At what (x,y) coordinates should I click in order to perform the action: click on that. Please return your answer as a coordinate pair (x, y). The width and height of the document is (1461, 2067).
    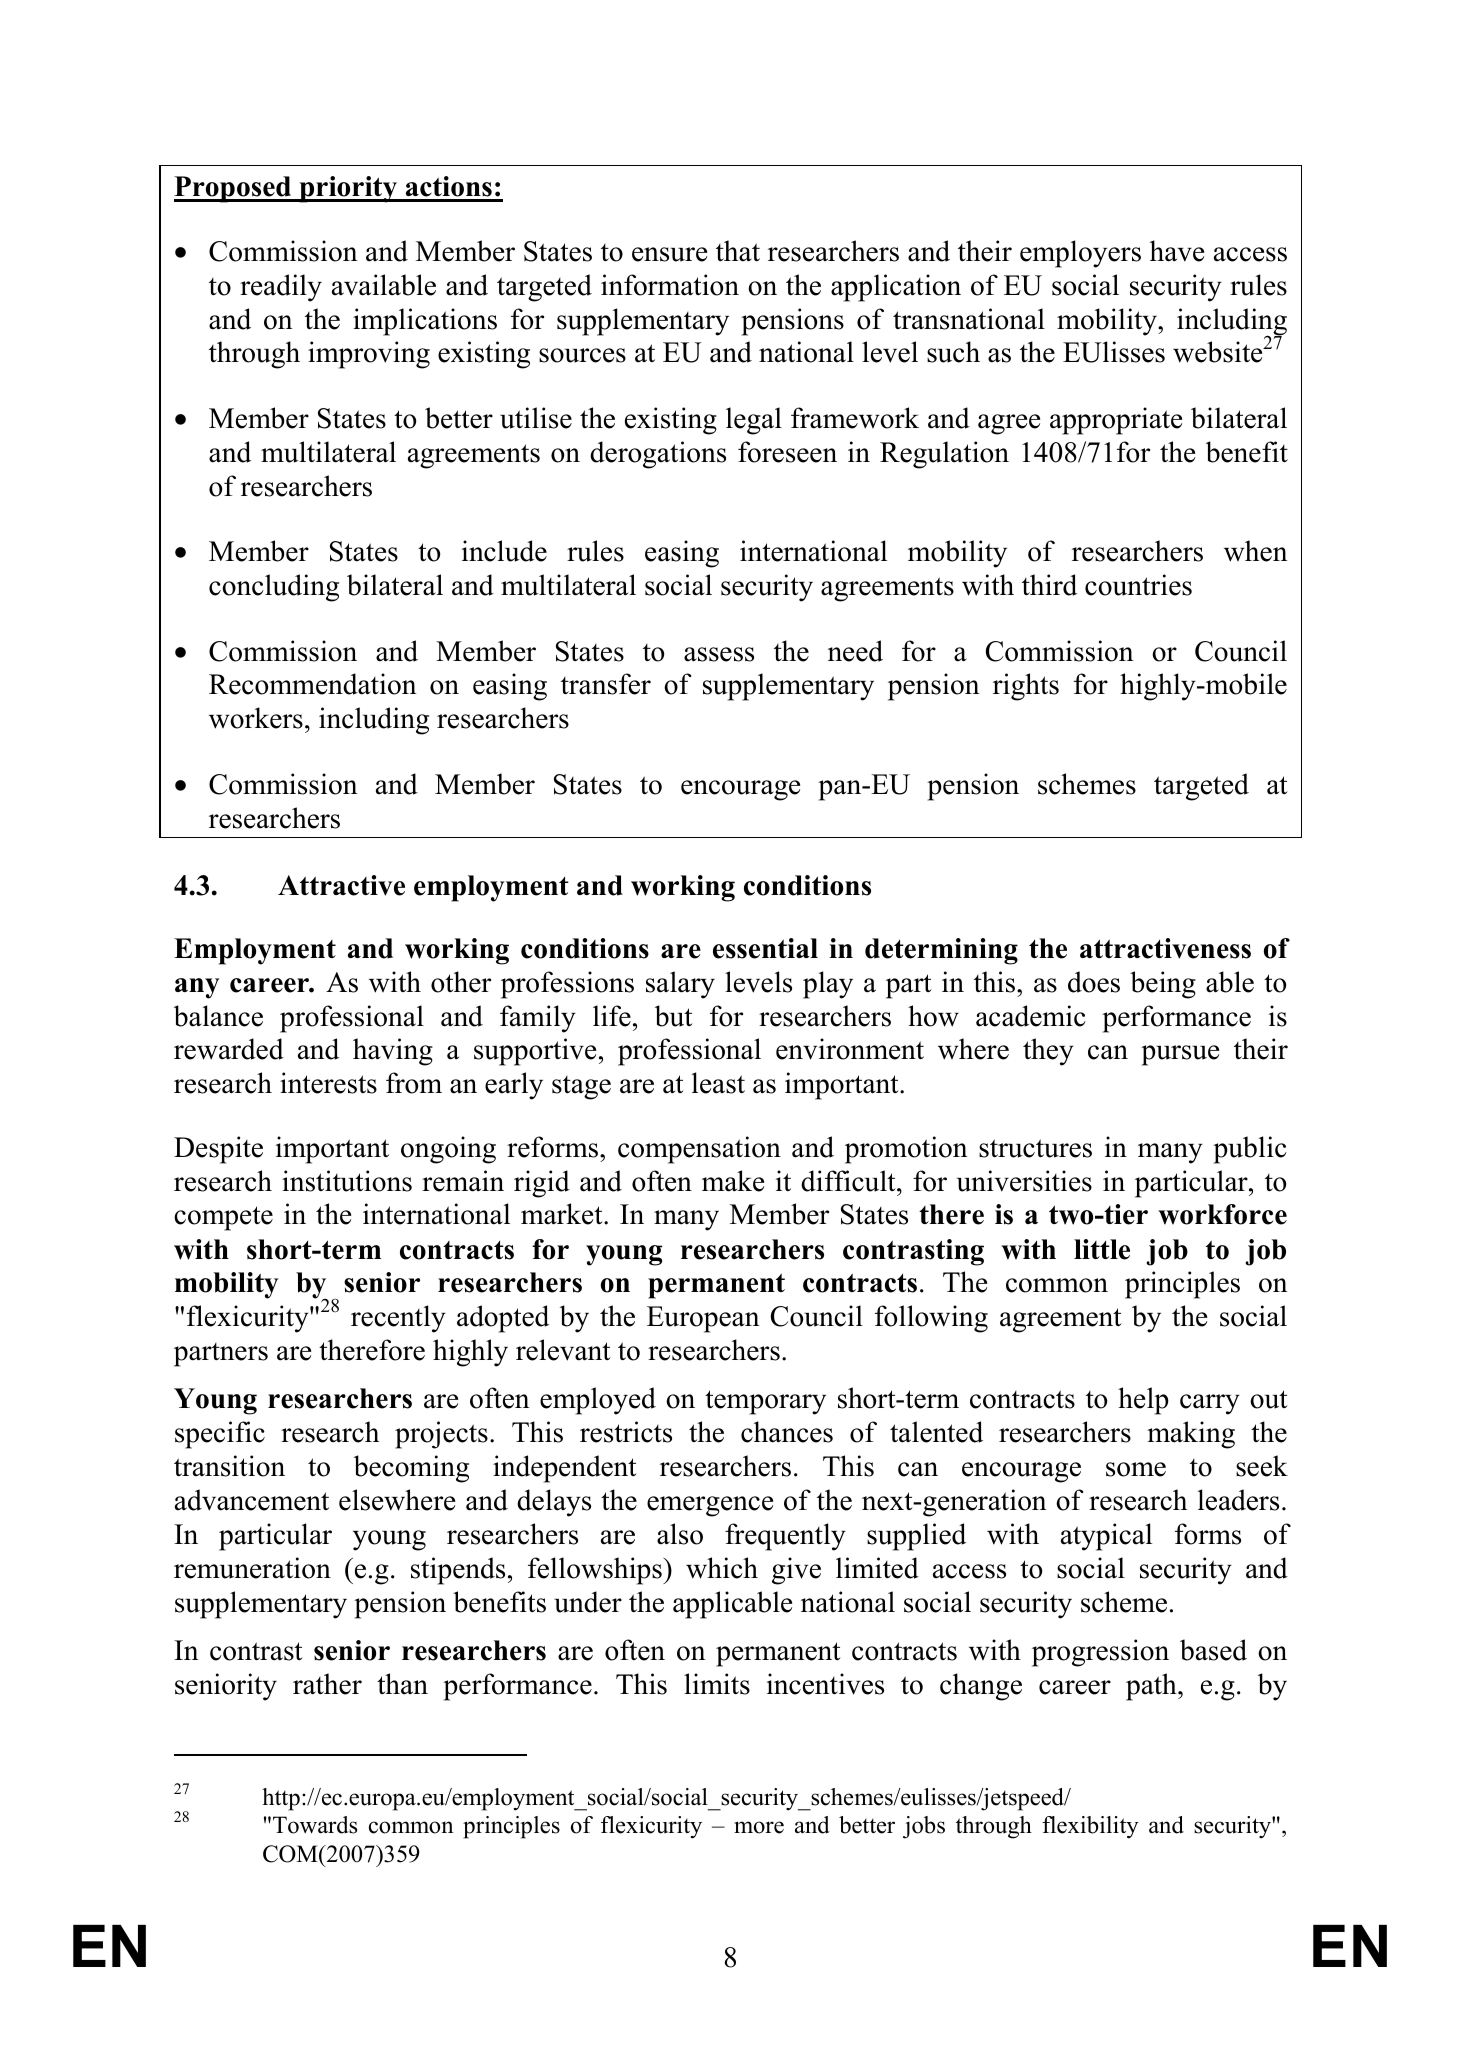
    Looking at the image, I should click on (738, 251).
